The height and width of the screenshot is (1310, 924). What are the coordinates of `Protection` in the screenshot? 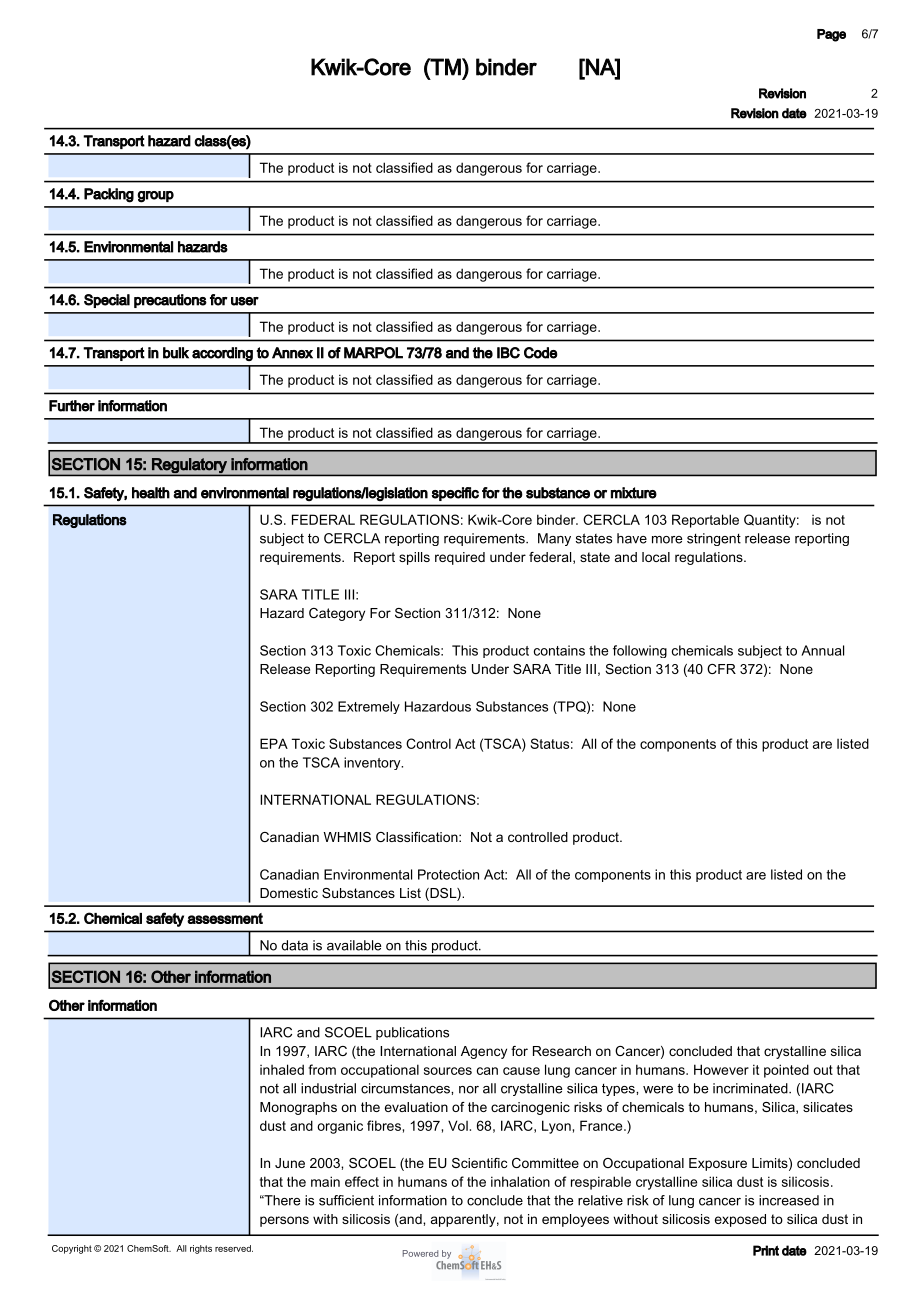 It's located at (448, 874).
